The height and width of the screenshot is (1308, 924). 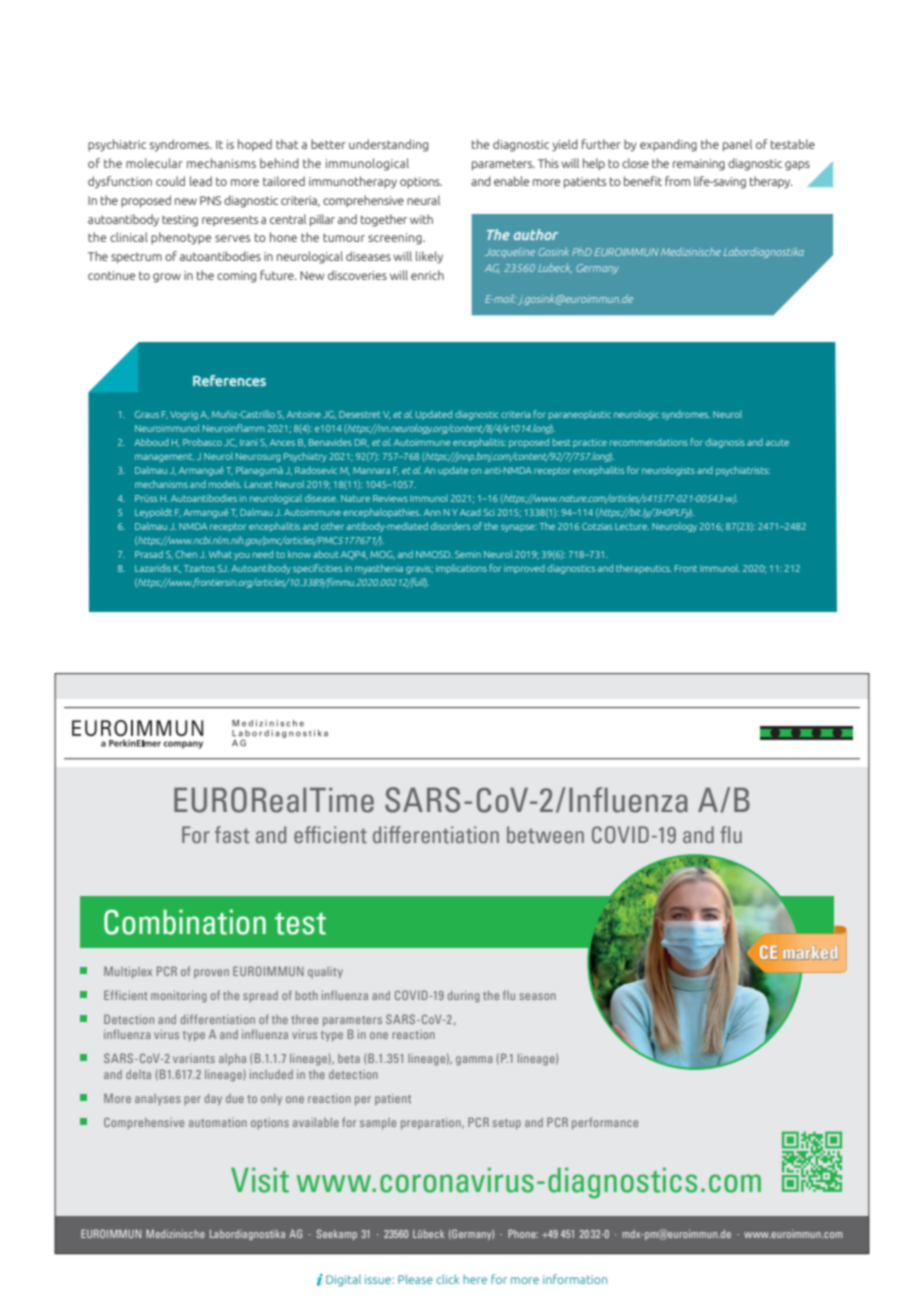 What do you see at coordinates (699, 165) in the screenshot?
I see `remaining` at bounding box center [699, 165].
